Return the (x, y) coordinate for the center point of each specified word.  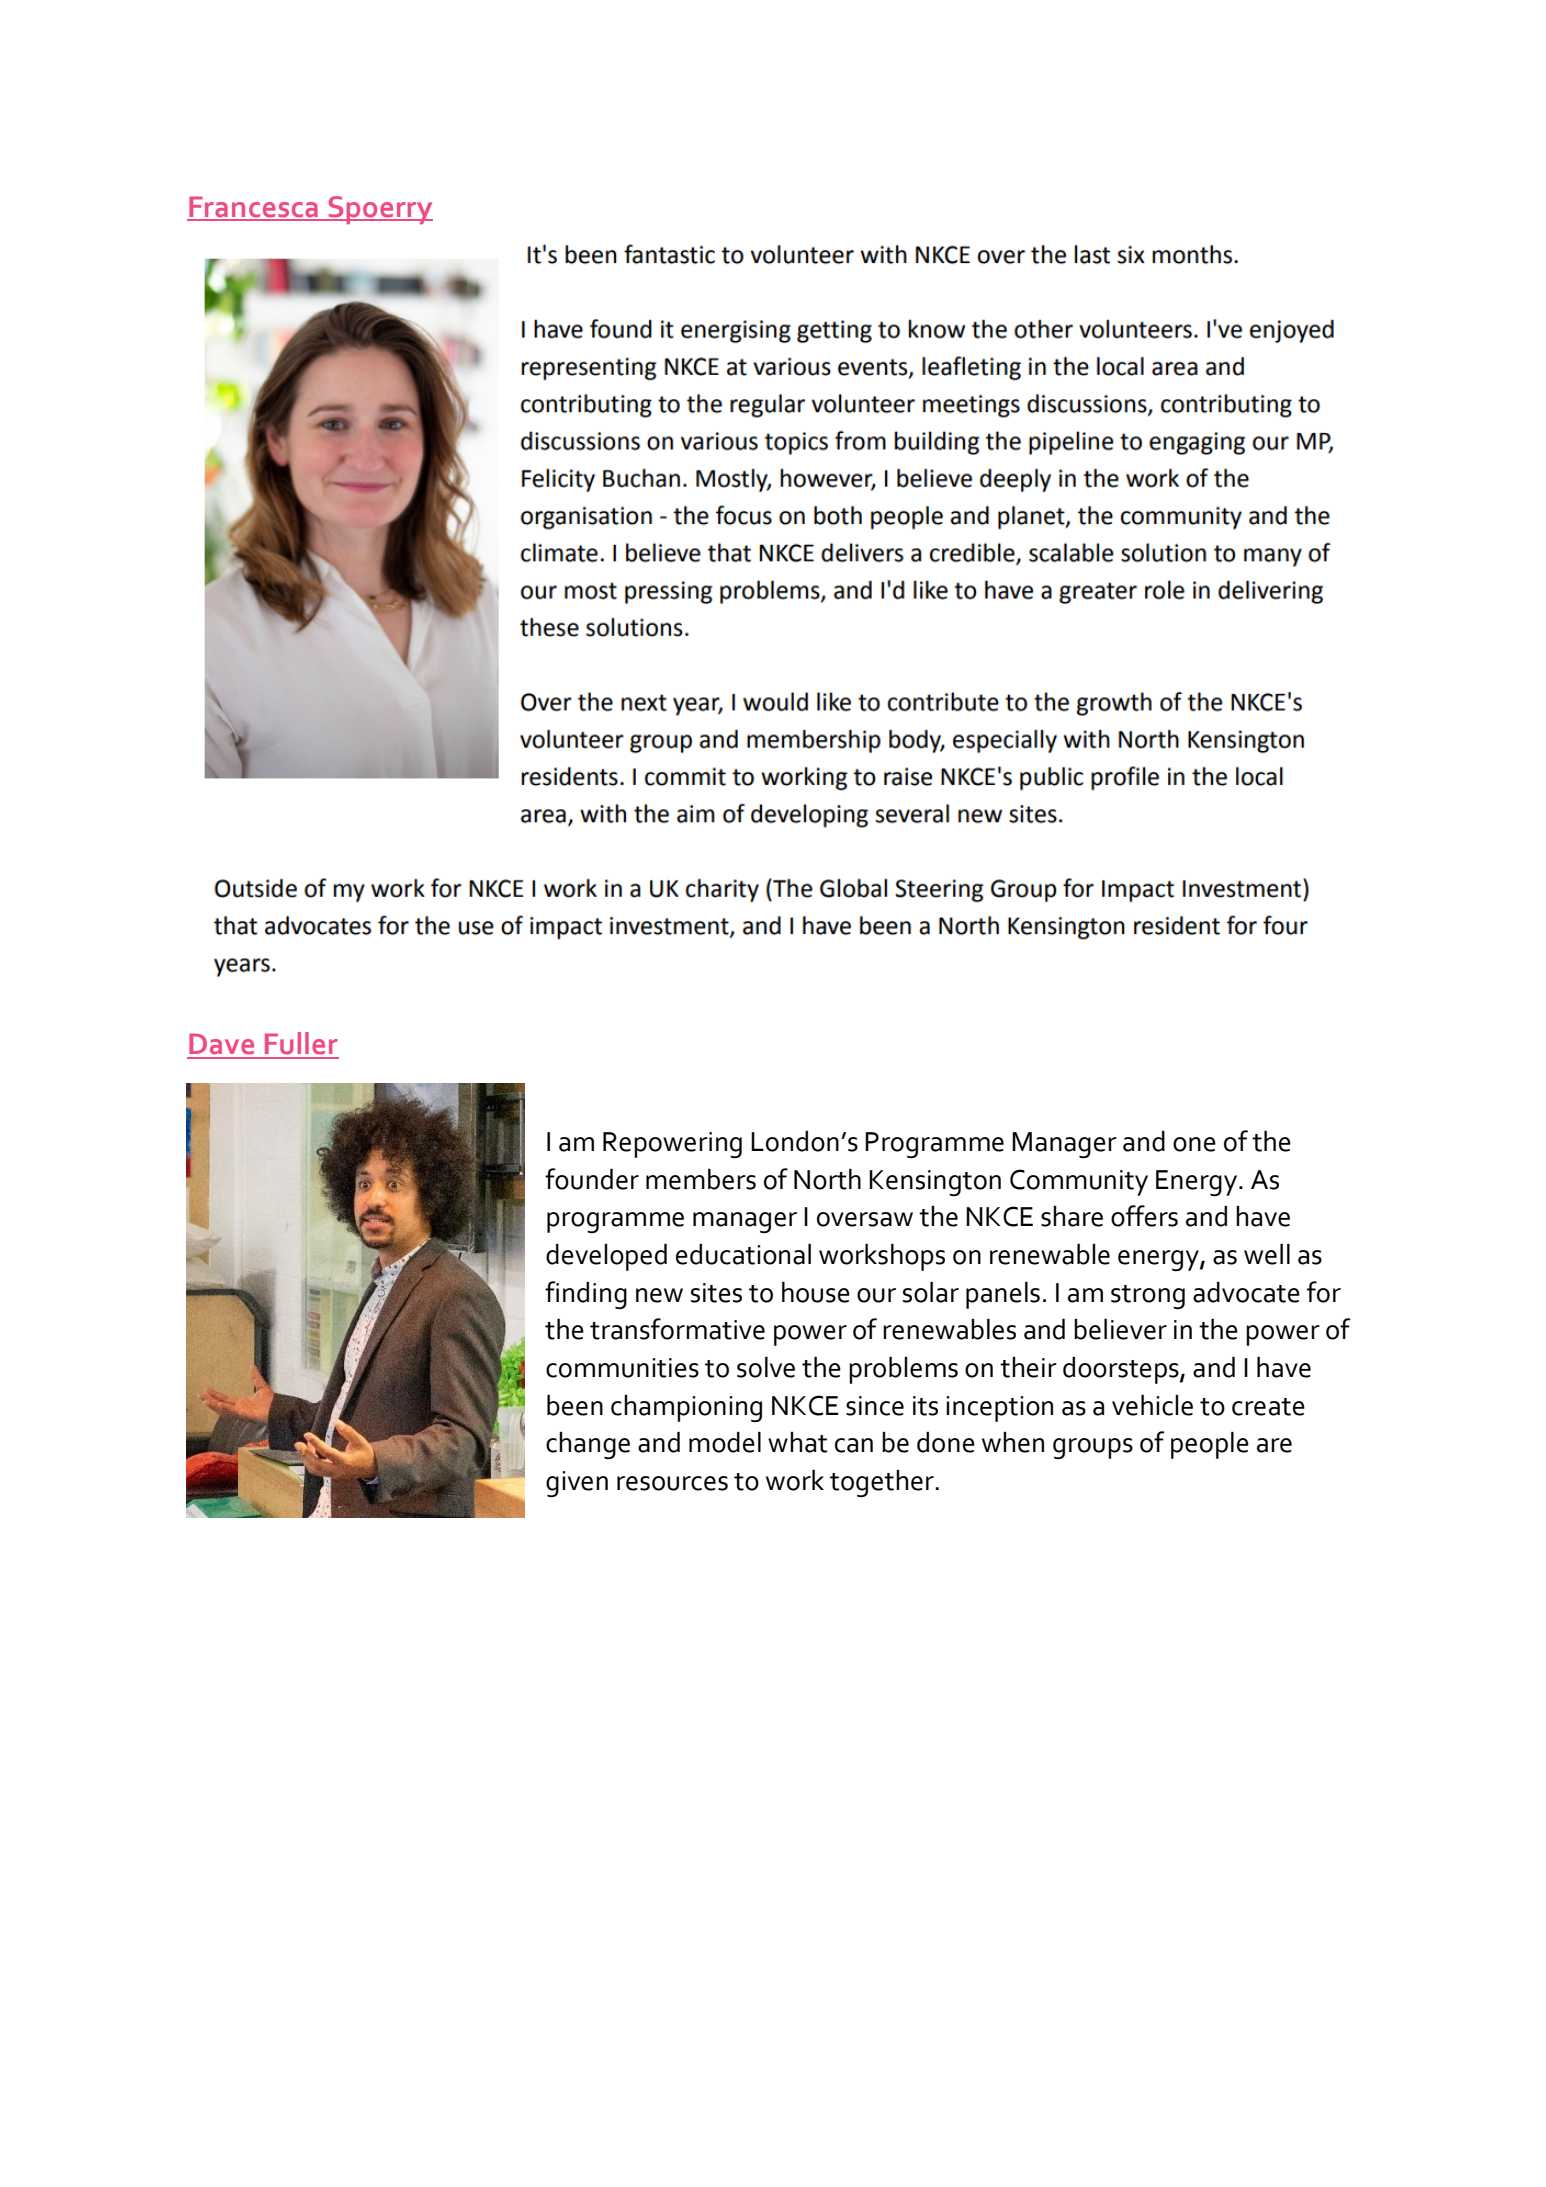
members (701, 1179)
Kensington (935, 1183)
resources (672, 1483)
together (883, 1483)
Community (1079, 1182)
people (1210, 1445)
